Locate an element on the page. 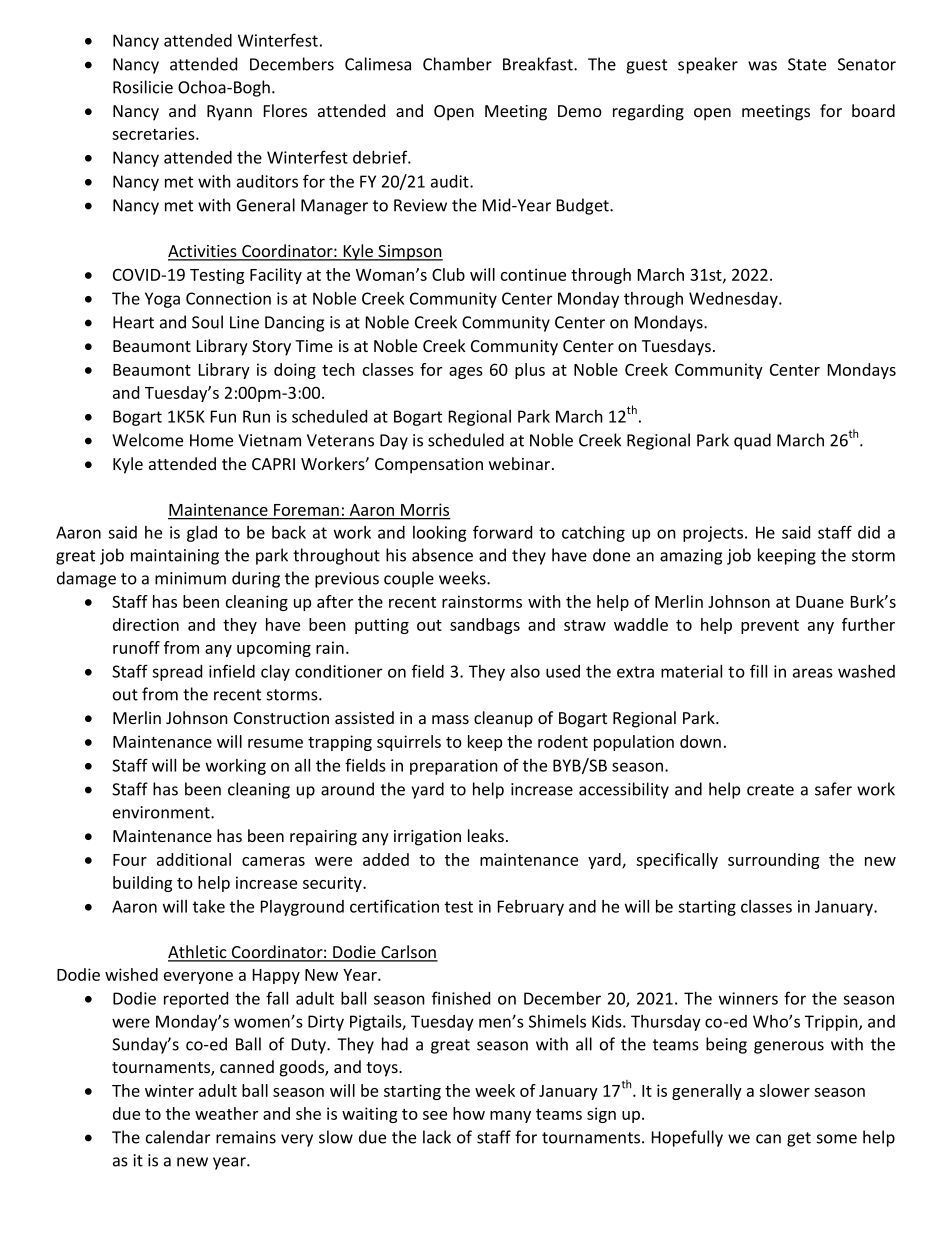 The height and width of the image is (1233, 952). preparation is located at coordinates (454, 767).
